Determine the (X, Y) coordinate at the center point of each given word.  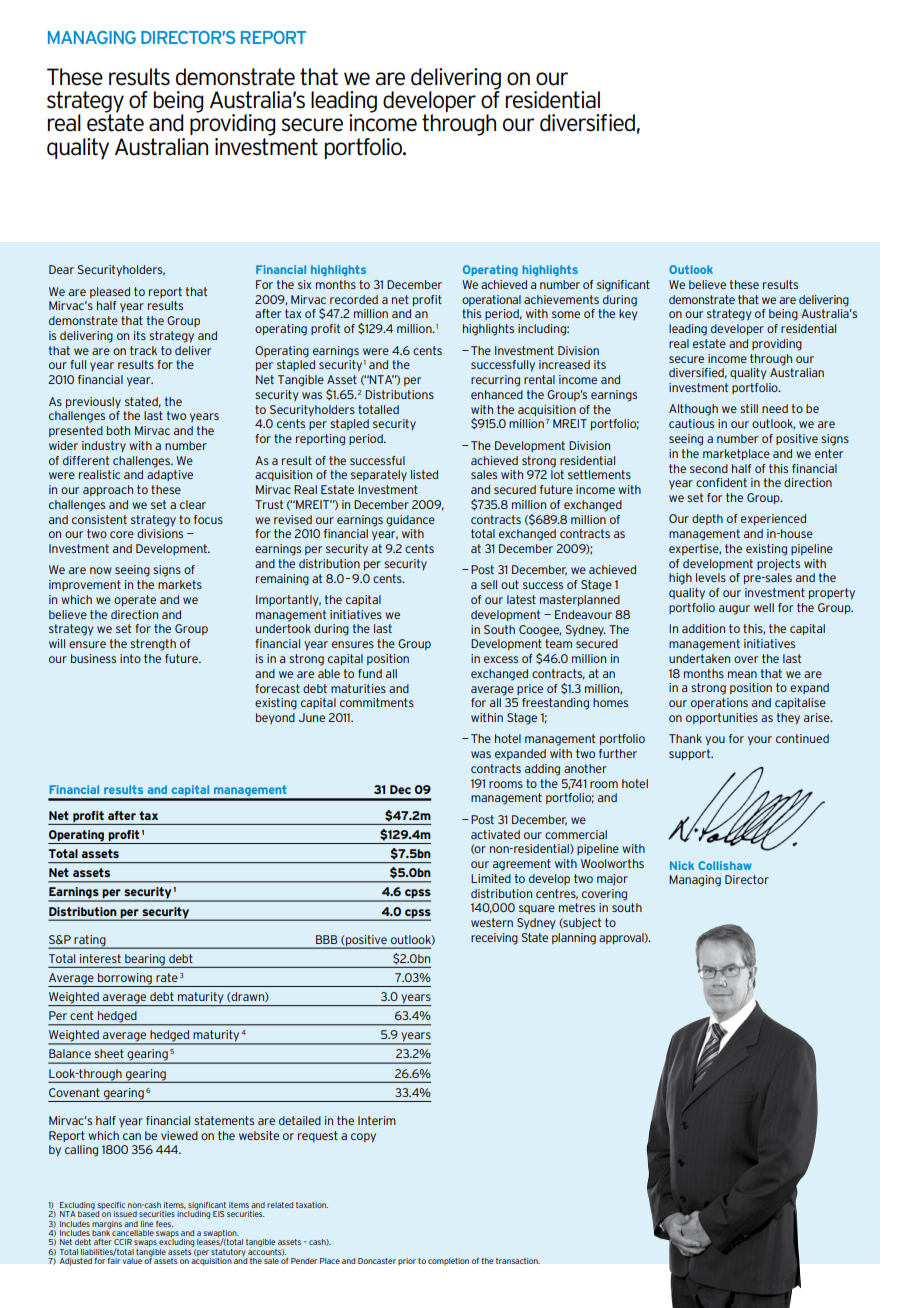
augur (734, 610)
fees (164, 1224)
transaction (518, 1261)
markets (180, 584)
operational (491, 300)
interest (100, 958)
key (628, 315)
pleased (110, 292)
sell (489, 584)
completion (448, 1261)
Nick (682, 865)
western (492, 922)
